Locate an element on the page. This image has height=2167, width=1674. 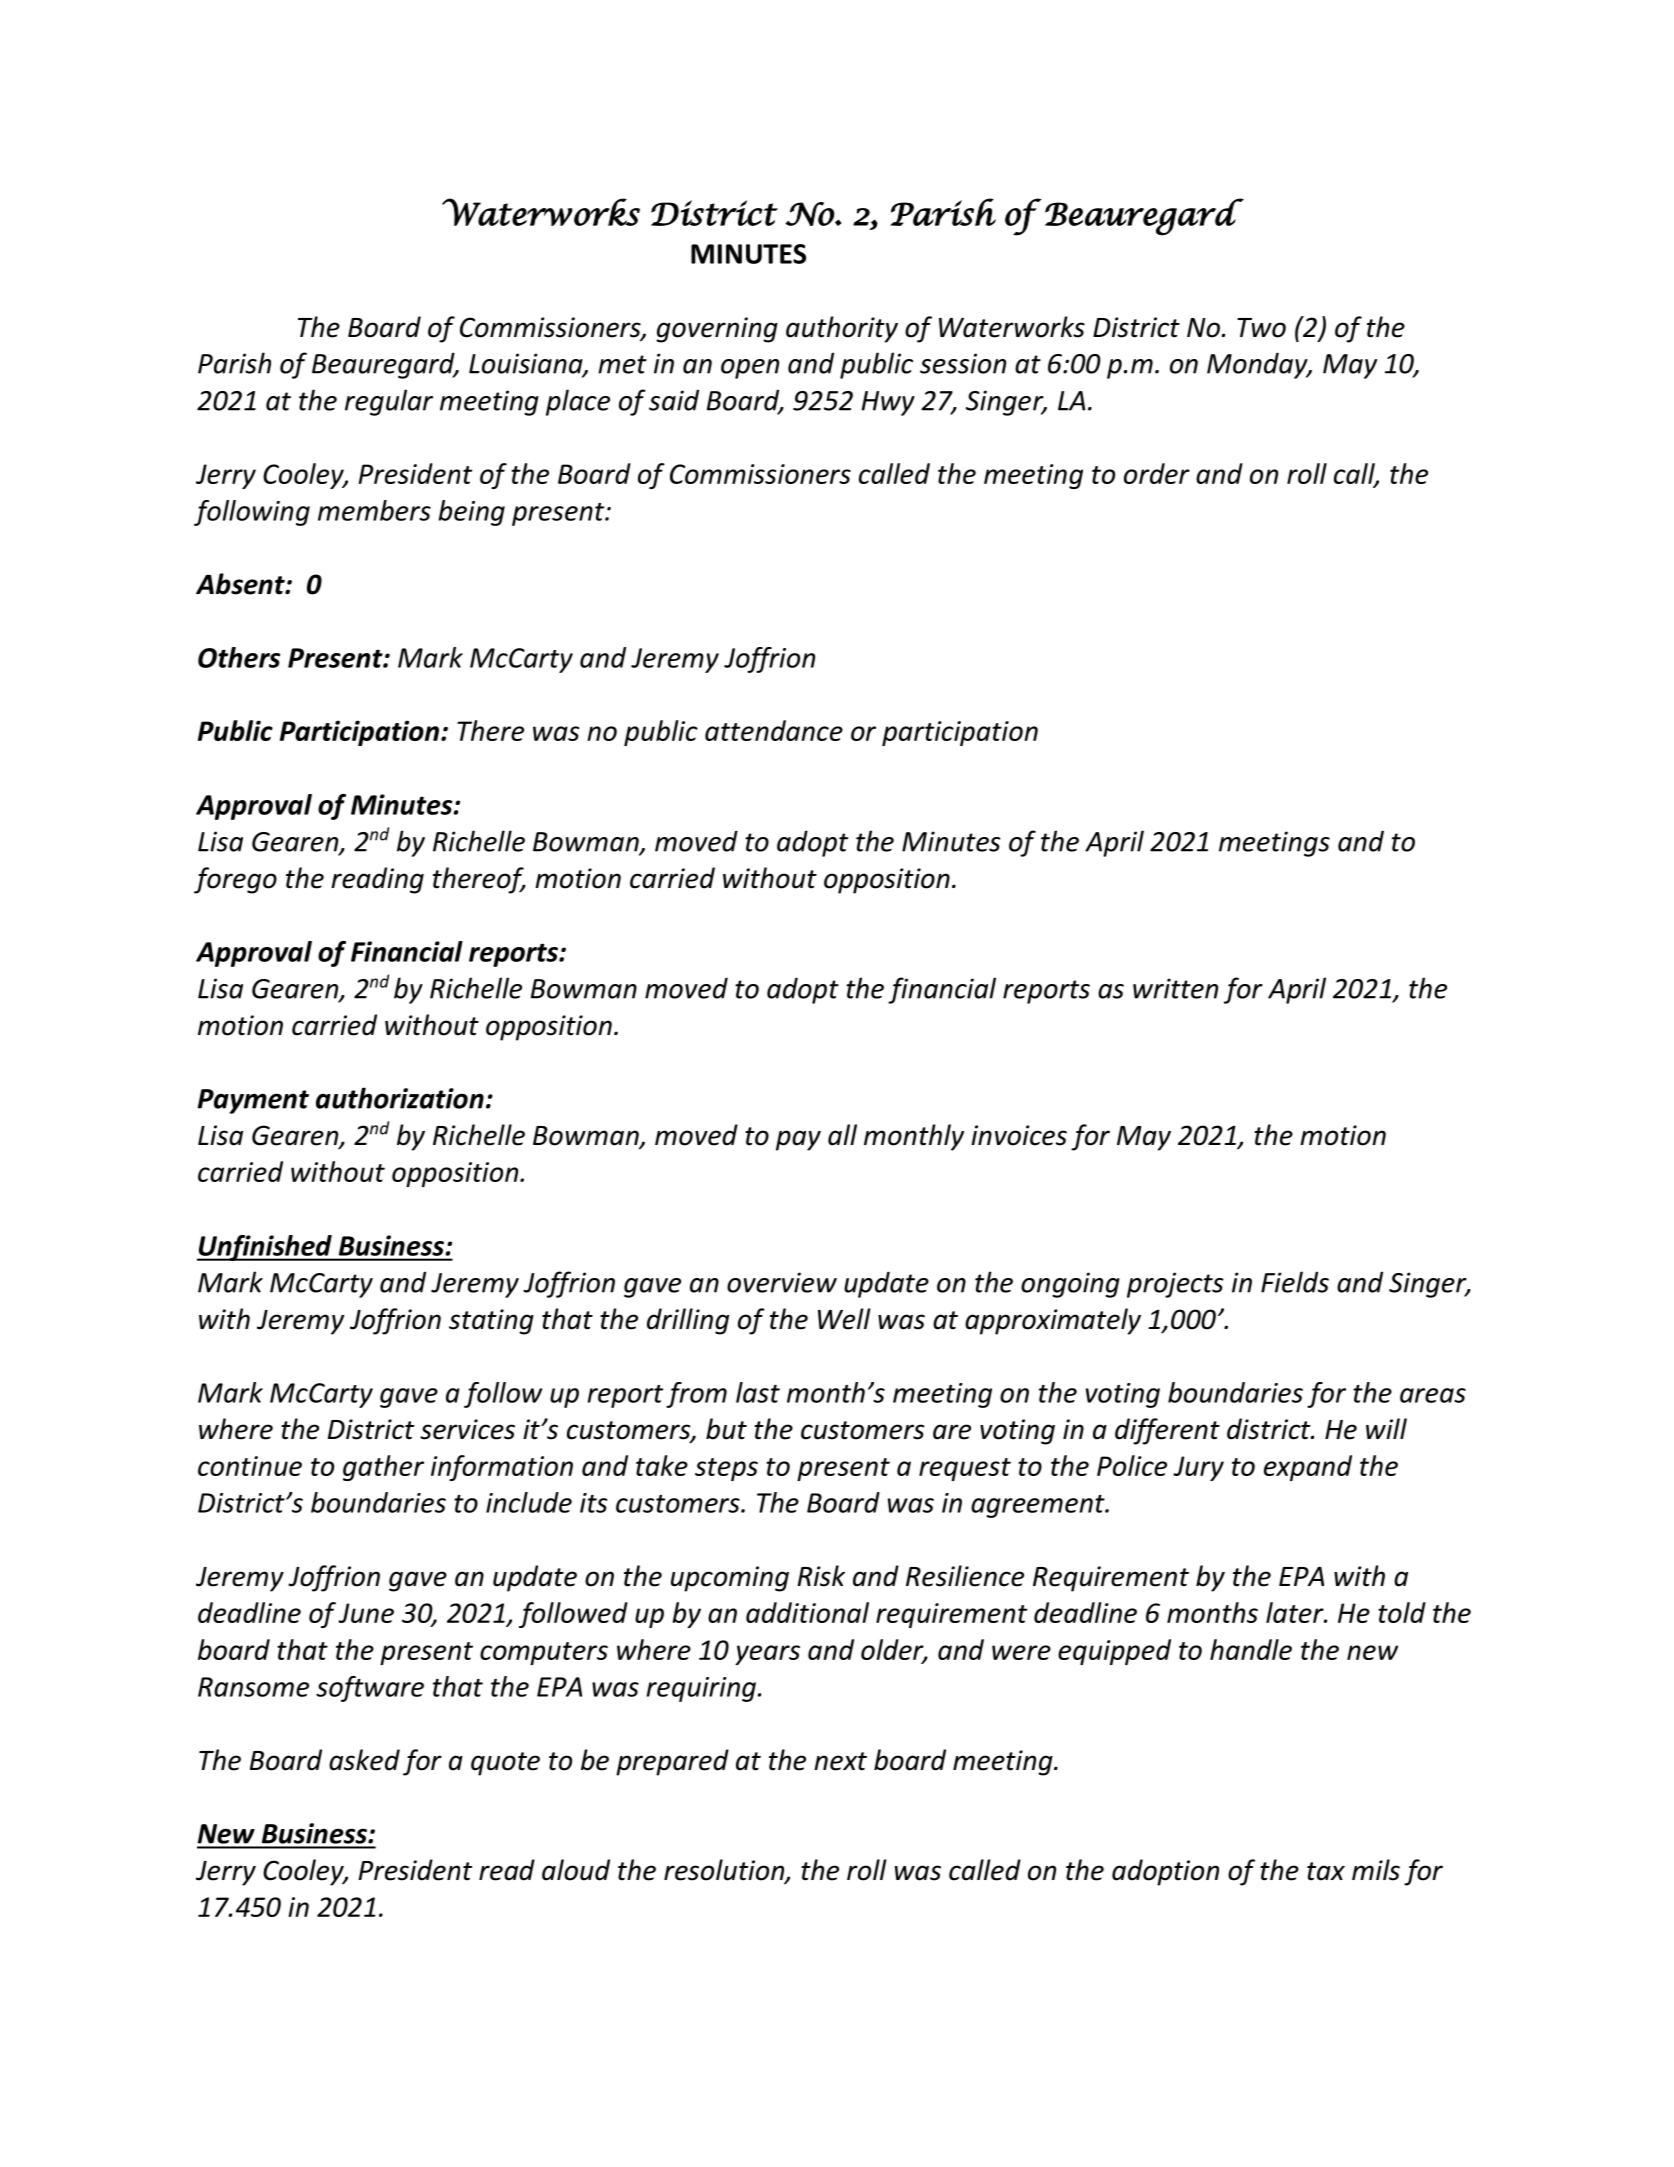
tax is located at coordinates (1326, 1871).
